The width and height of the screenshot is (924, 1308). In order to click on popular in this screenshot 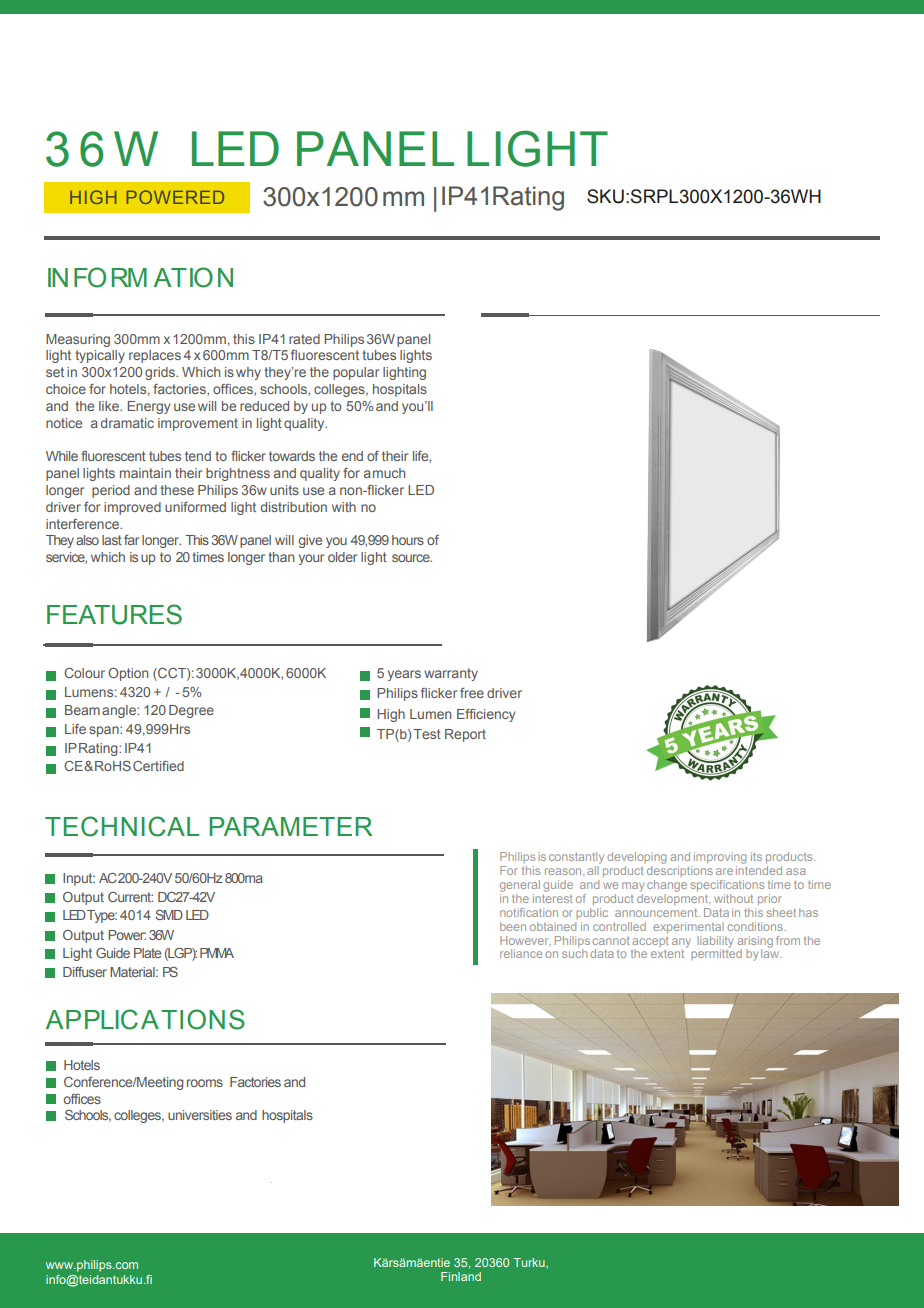, I will do `click(356, 373)`.
